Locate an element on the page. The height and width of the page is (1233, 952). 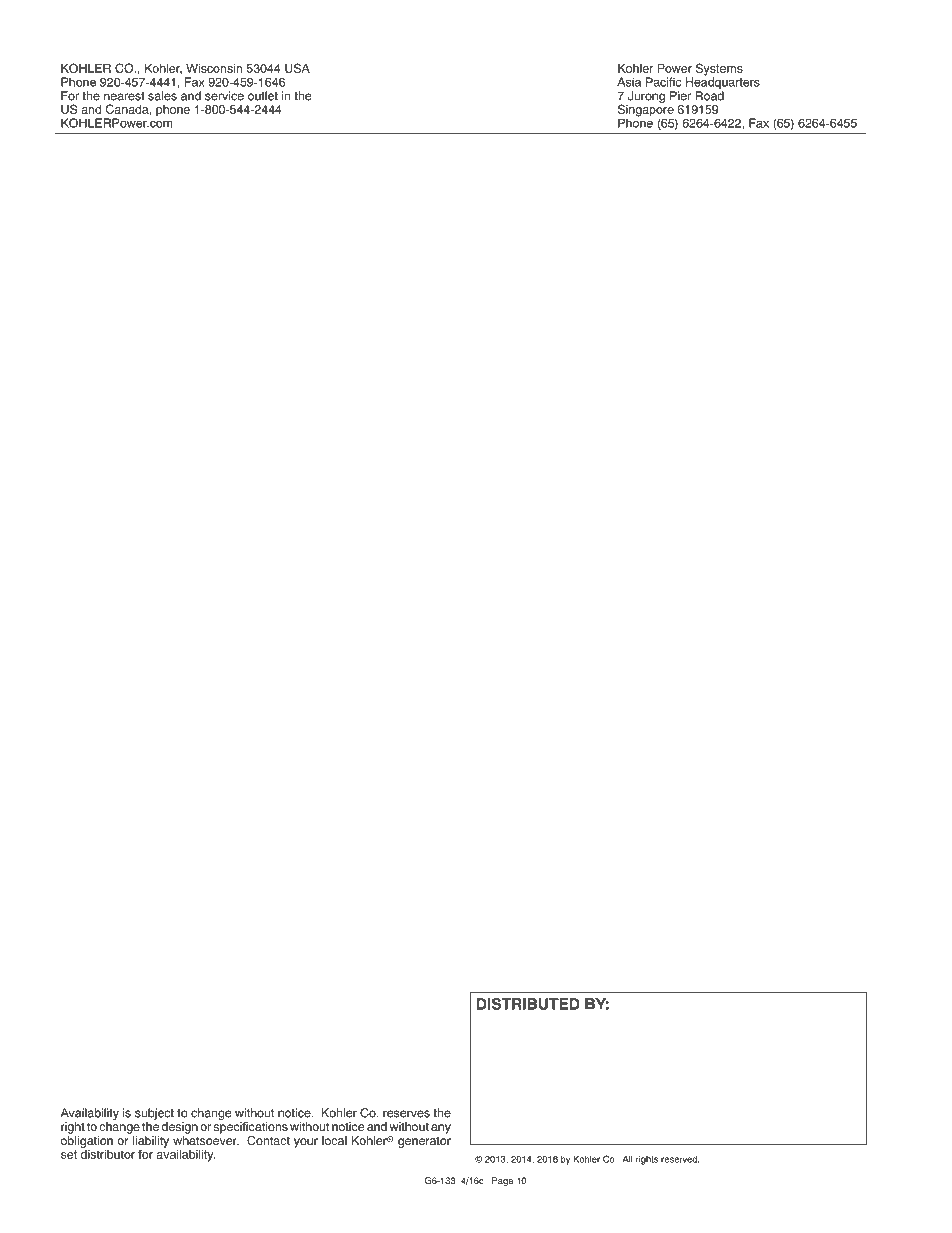
All is located at coordinates (627, 1159).
